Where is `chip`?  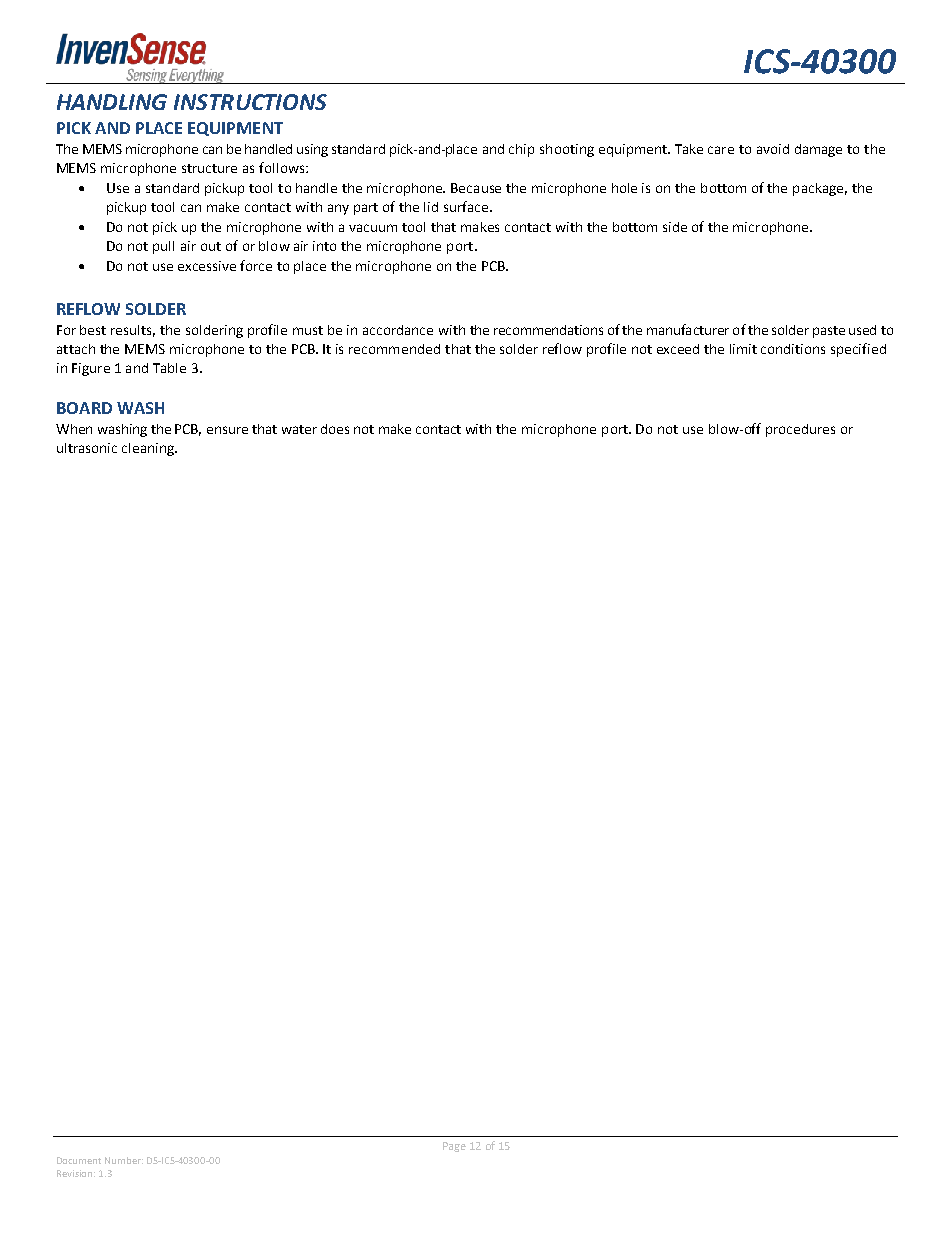 chip is located at coordinates (521, 150).
